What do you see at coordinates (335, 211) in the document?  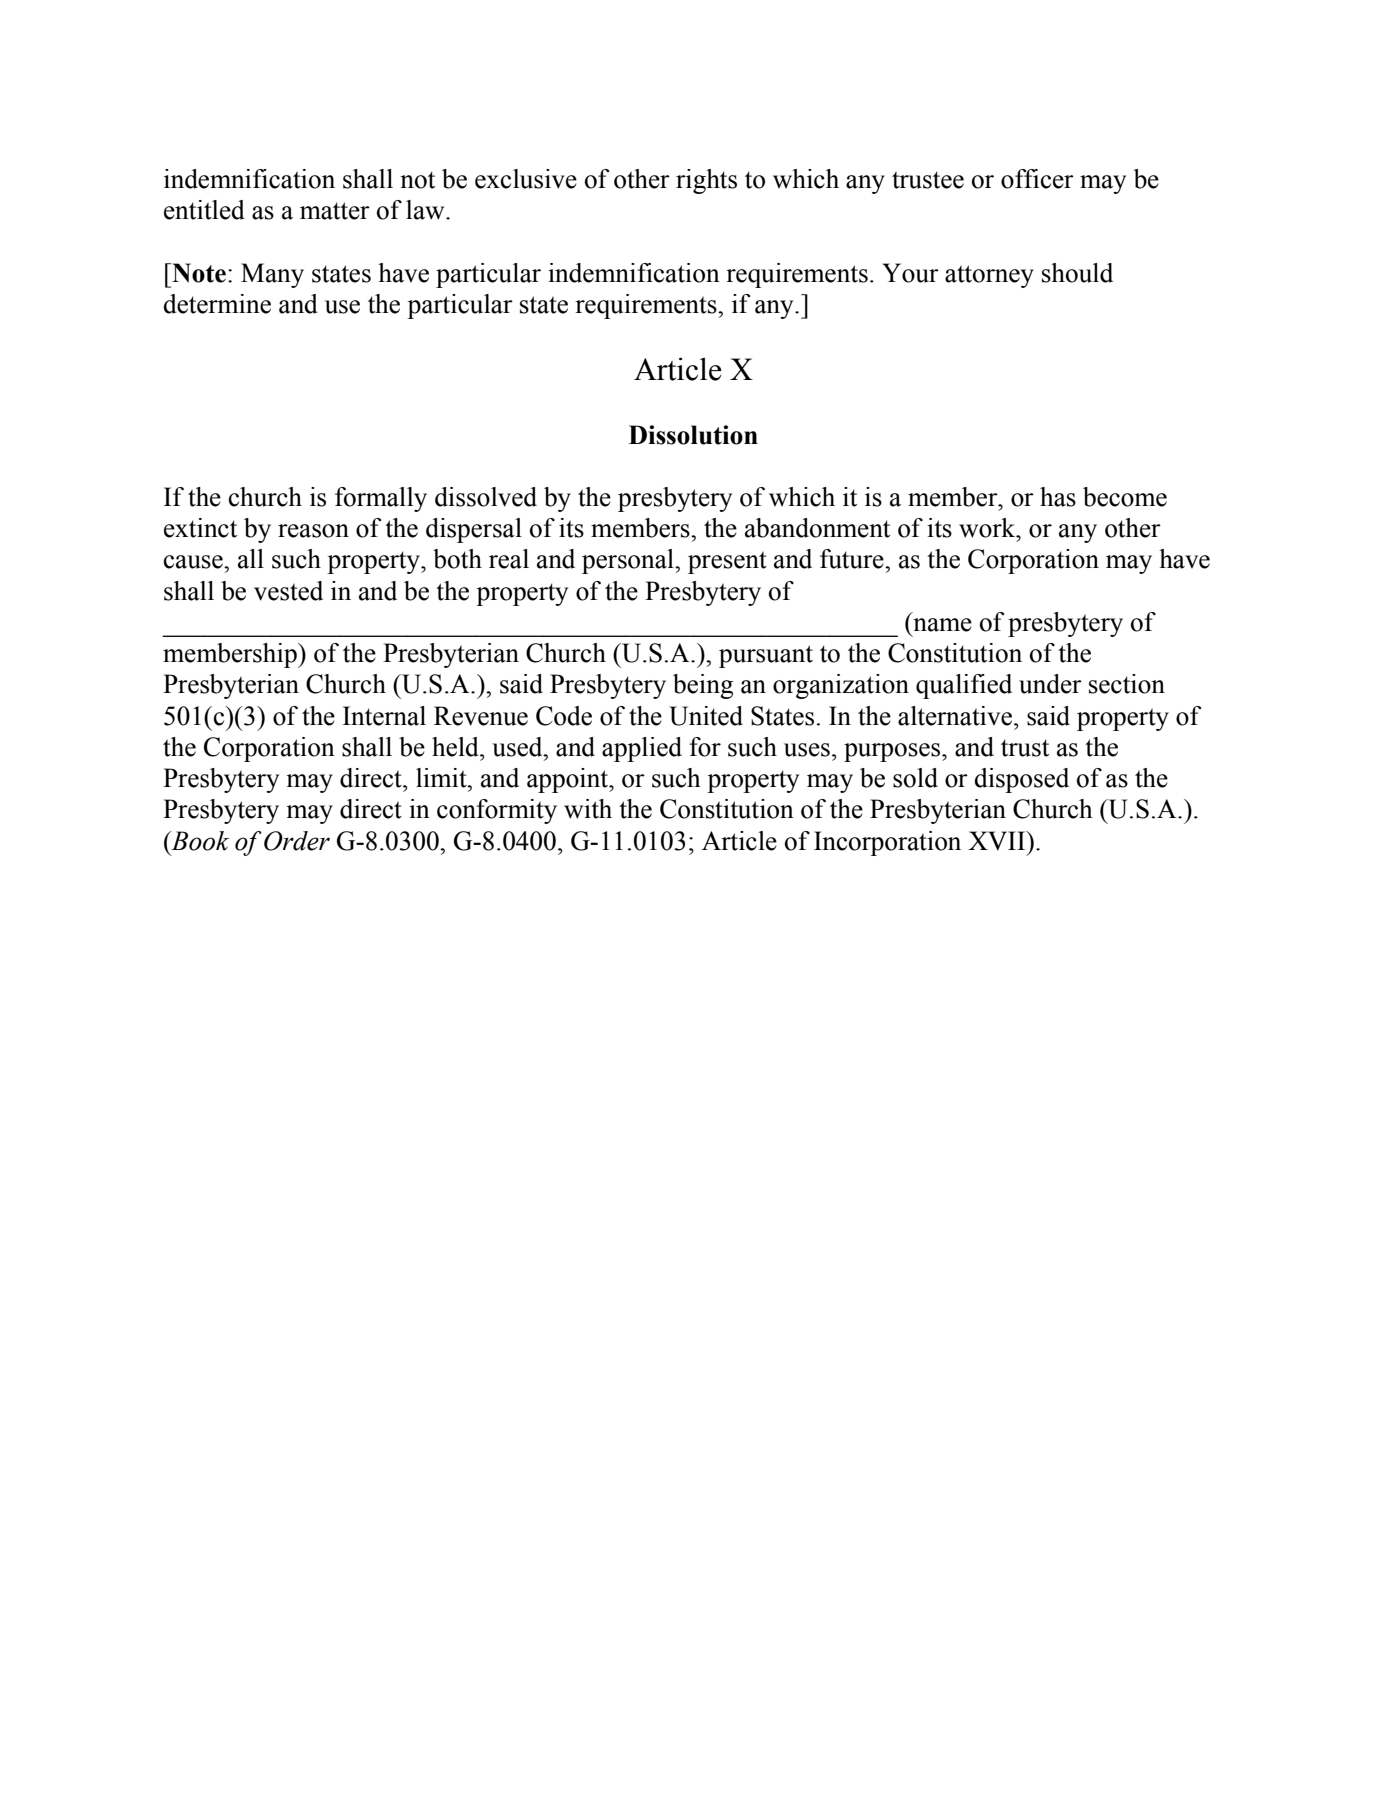 I see `matter` at bounding box center [335, 211].
